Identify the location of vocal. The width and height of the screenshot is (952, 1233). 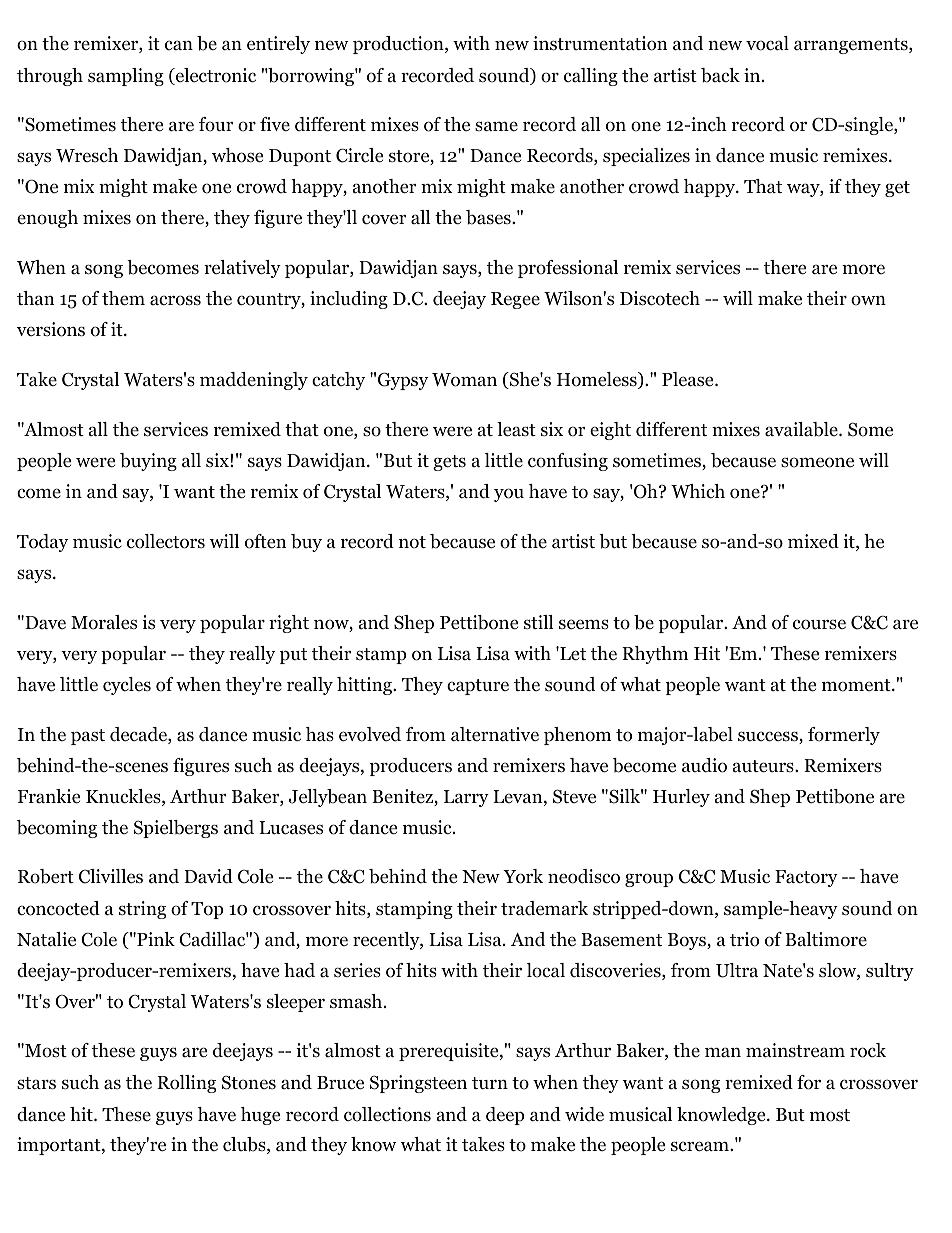
(767, 43).
